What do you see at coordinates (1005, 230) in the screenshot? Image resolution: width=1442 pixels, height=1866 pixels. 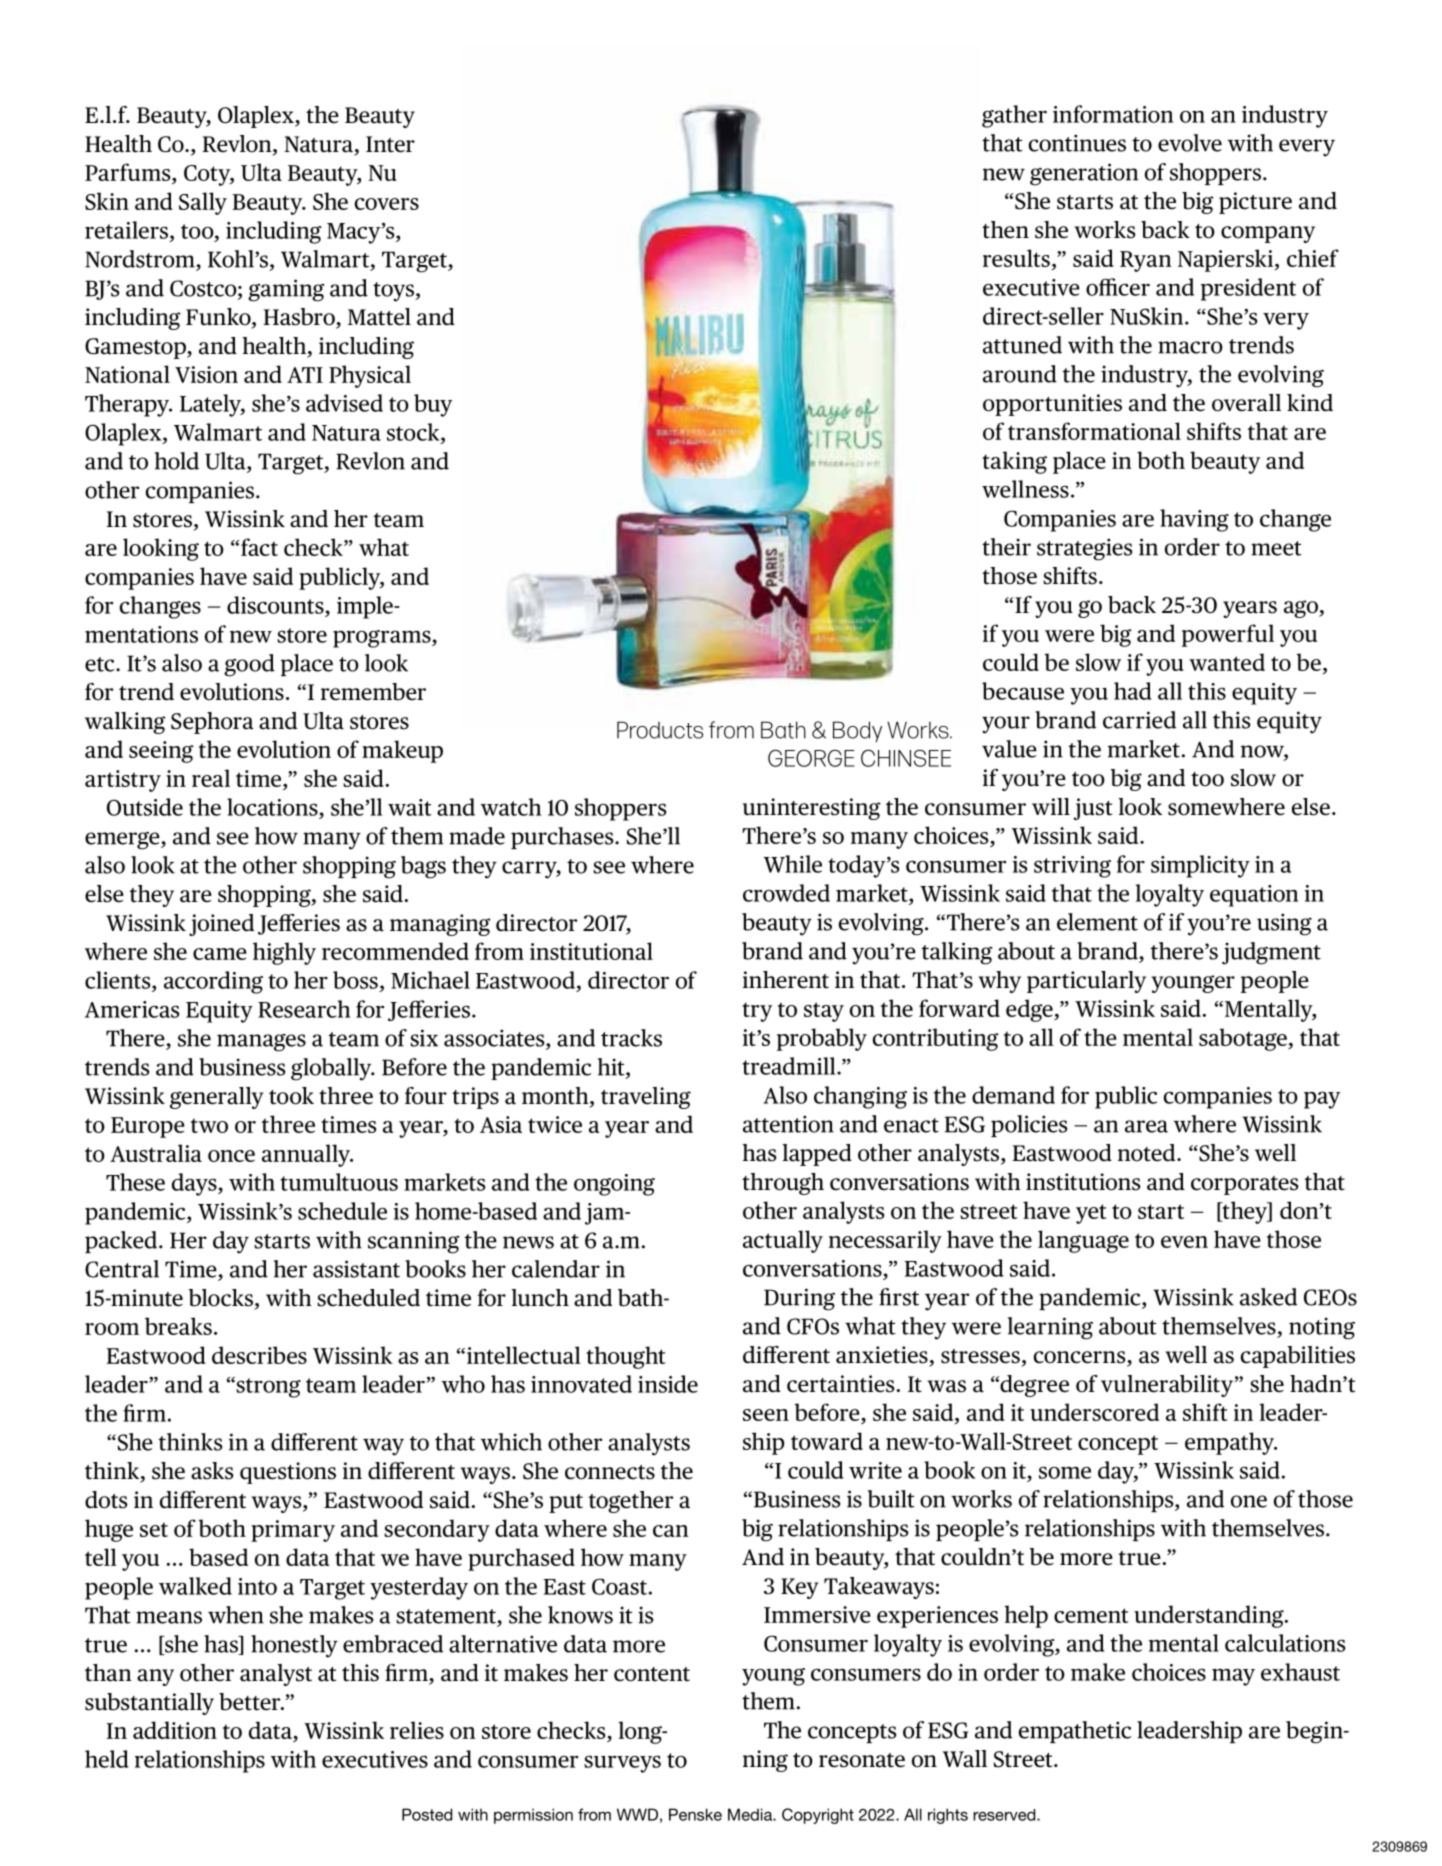 I see `then` at bounding box center [1005, 230].
